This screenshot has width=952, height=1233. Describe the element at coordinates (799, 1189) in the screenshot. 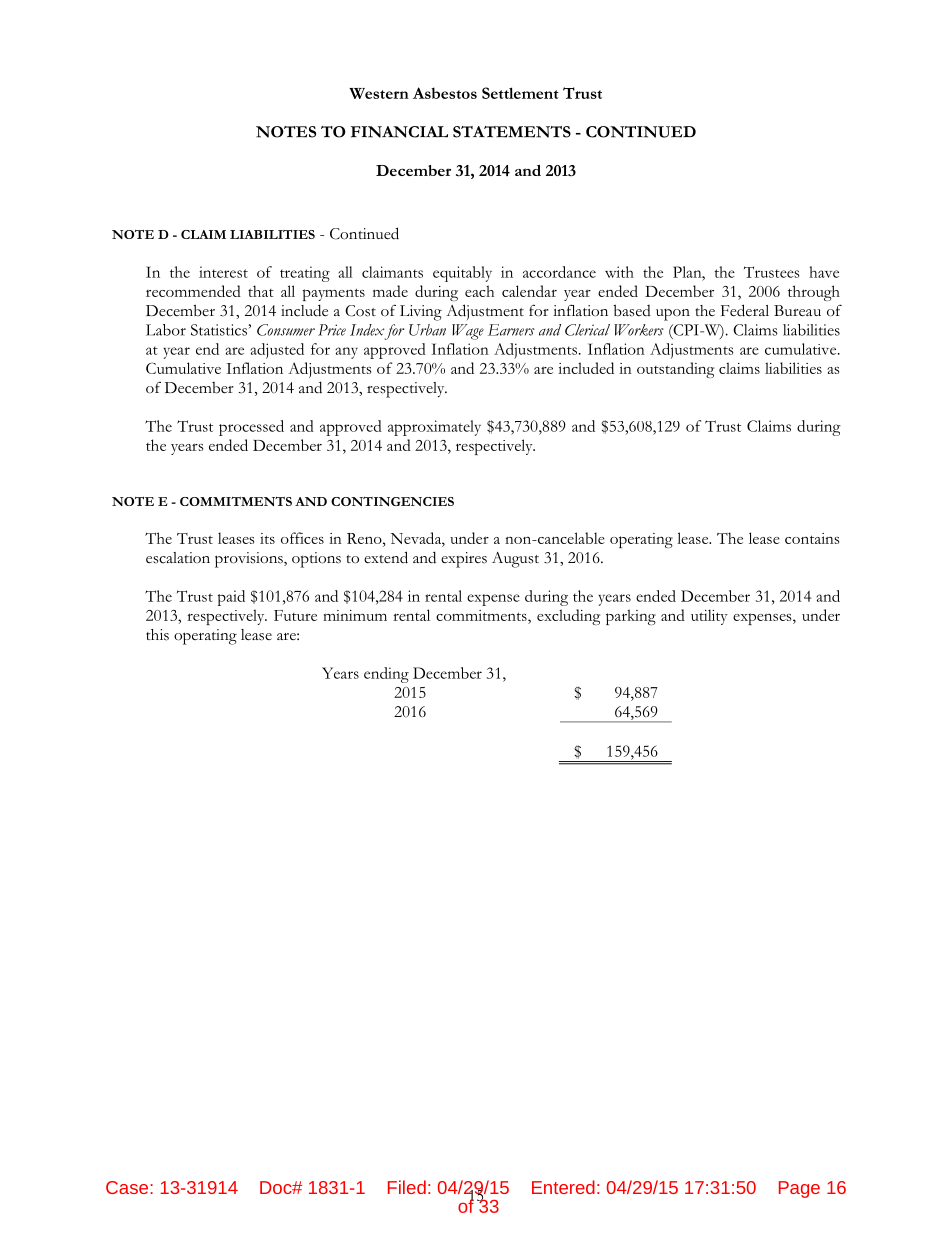

I see `Page` at that location.
